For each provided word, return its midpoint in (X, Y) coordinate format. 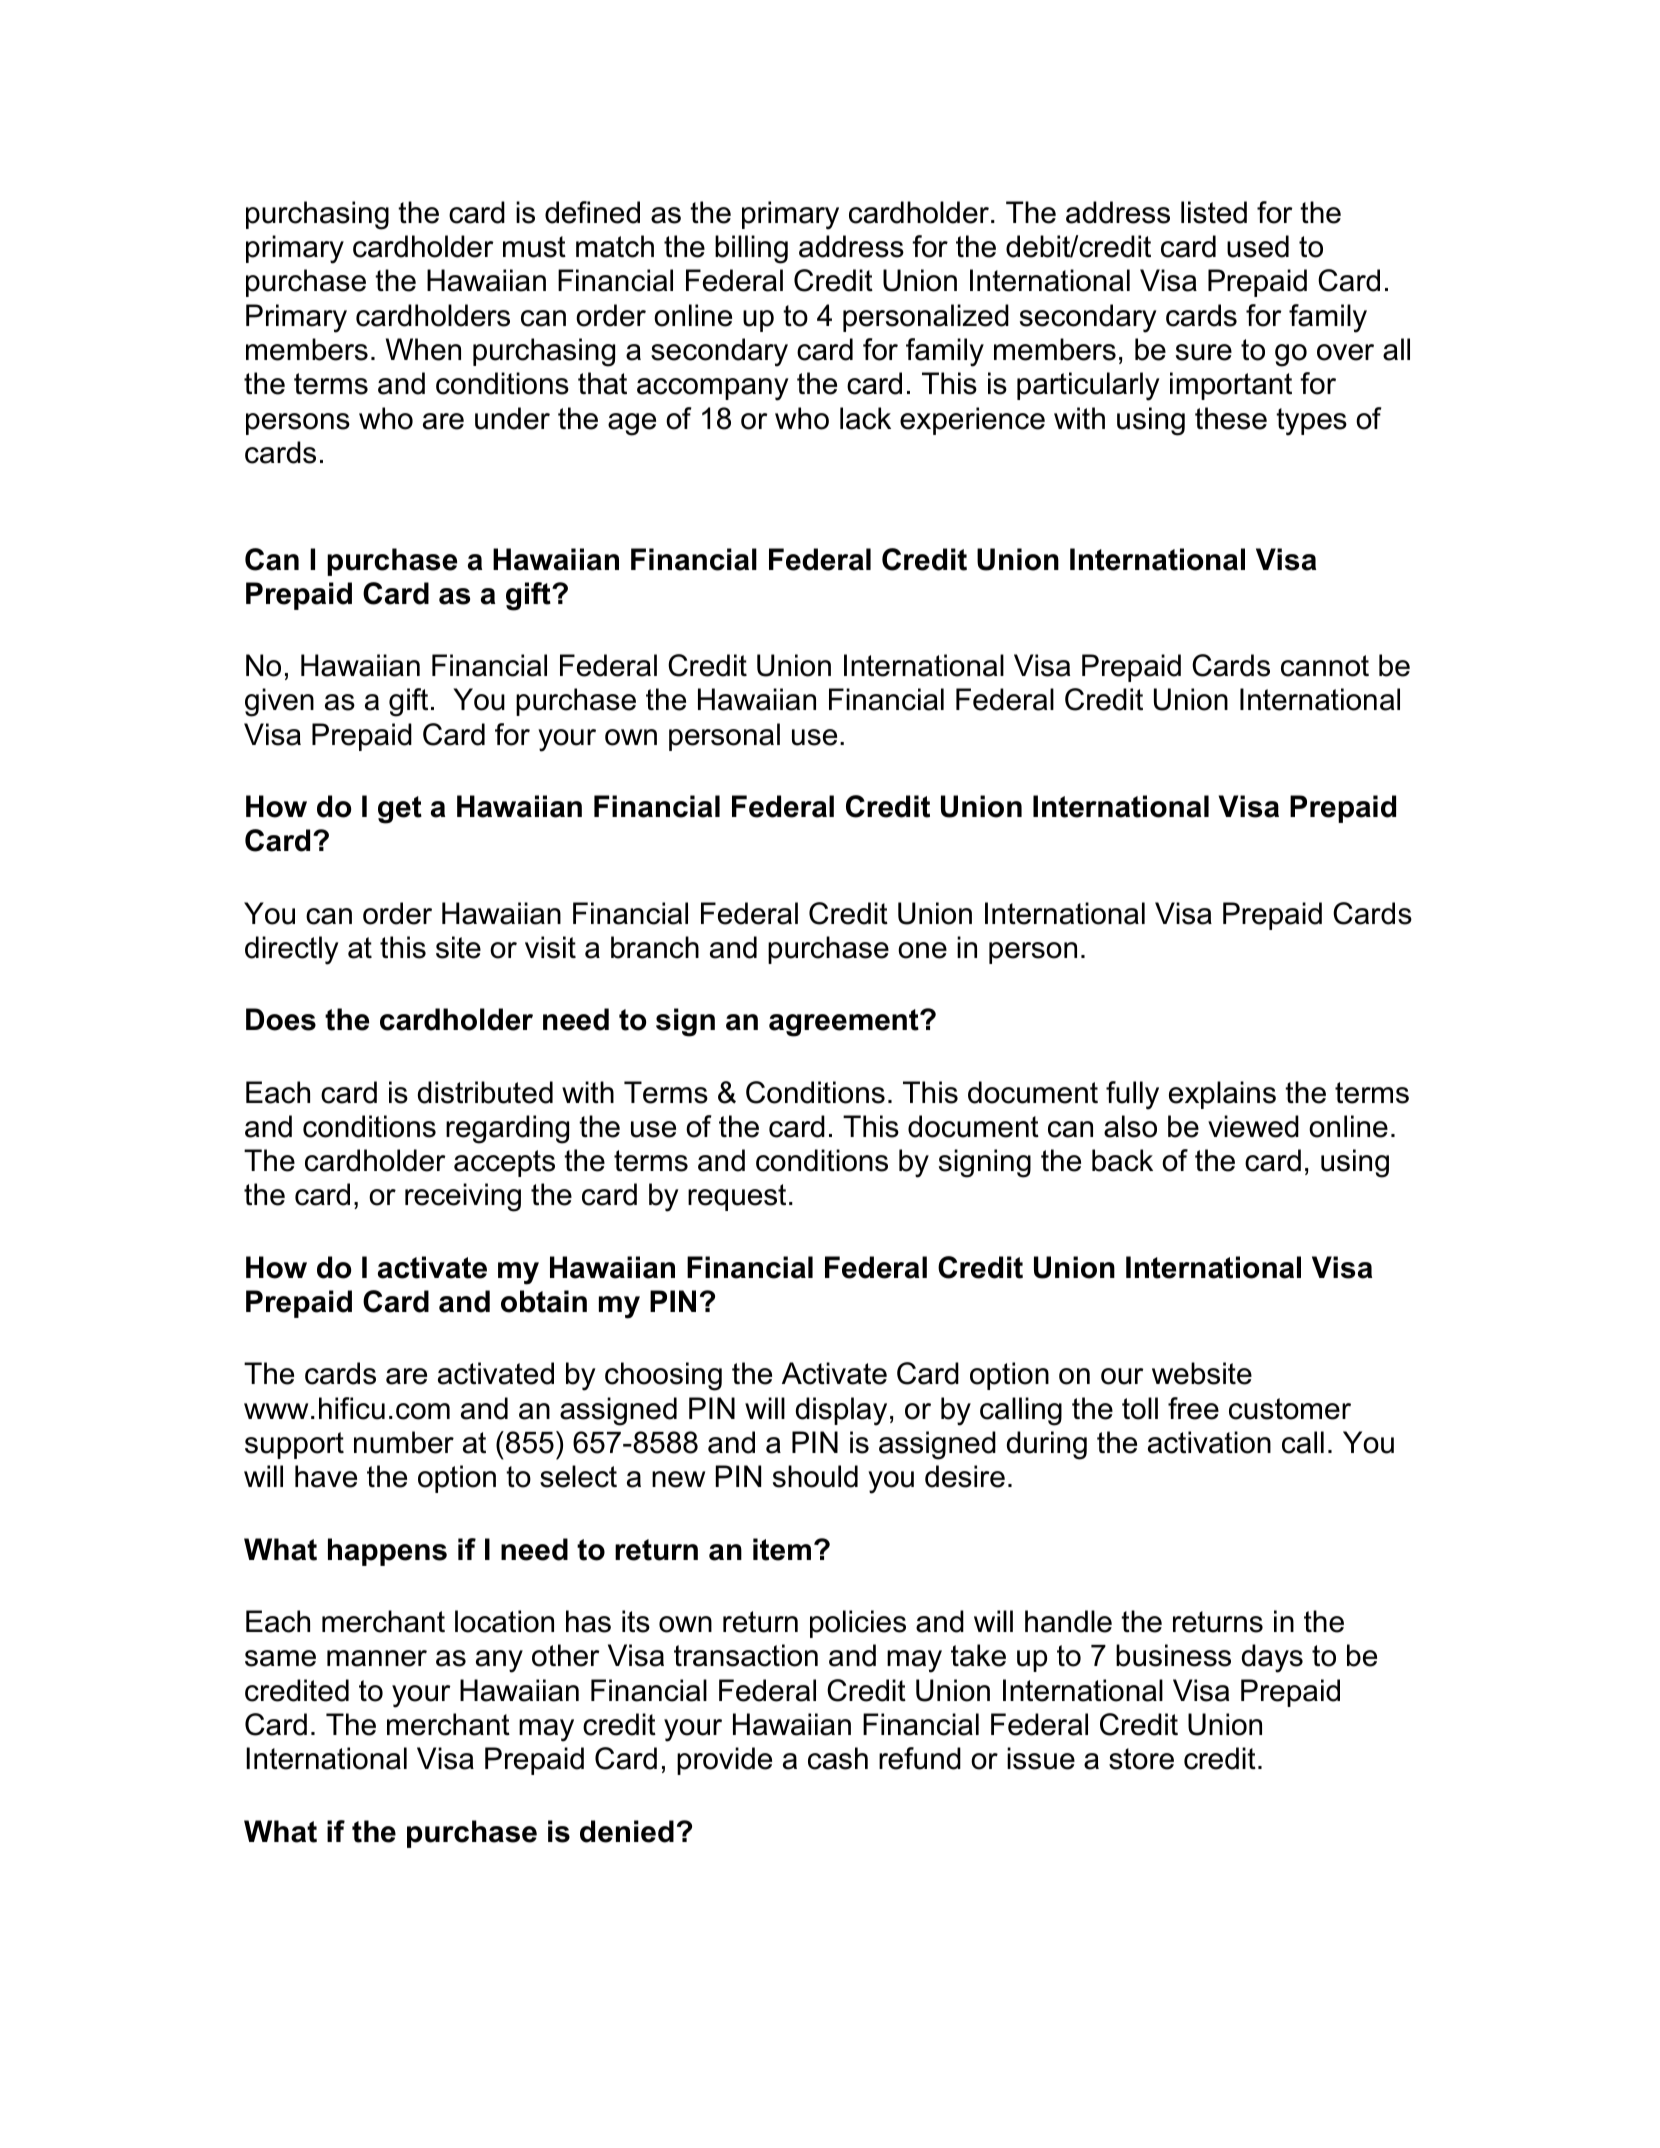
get (400, 810)
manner (377, 1658)
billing (751, 249)
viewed (1253, 1126)
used (1258, 246)
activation (1209, 1442)
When (423, 349)
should (815, 1476)
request (737, 1197)
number (404, 1442)
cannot (1325, 666)
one (922, 950)
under (512, 418)
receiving (463, 1197)
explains (1222, 1095)
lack (865, 418)
